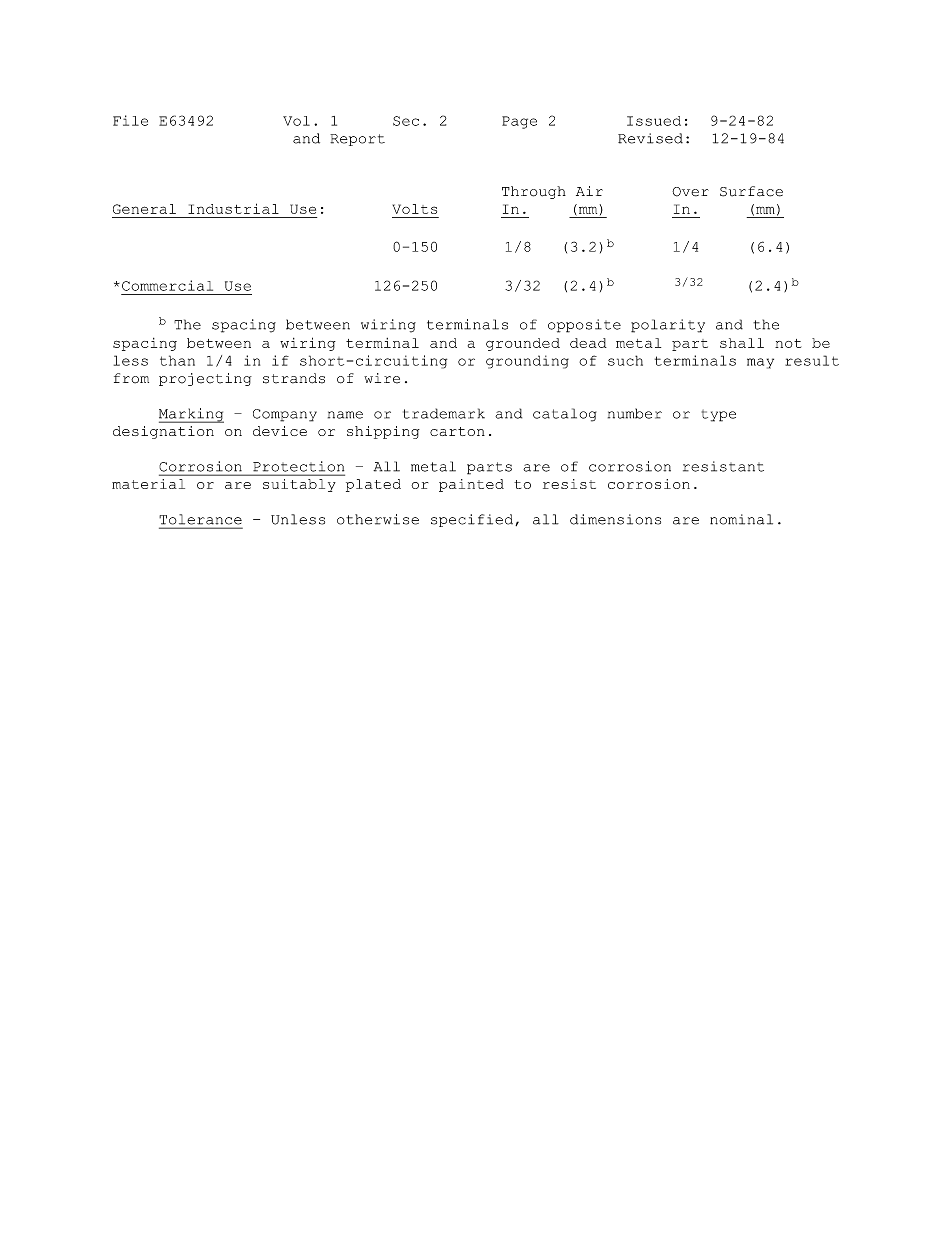 Image resolution: width=952 pixels, height=1233 pixels. Describe the element at coordinates (191, 415) in the document. I see `Marking` at that location.
